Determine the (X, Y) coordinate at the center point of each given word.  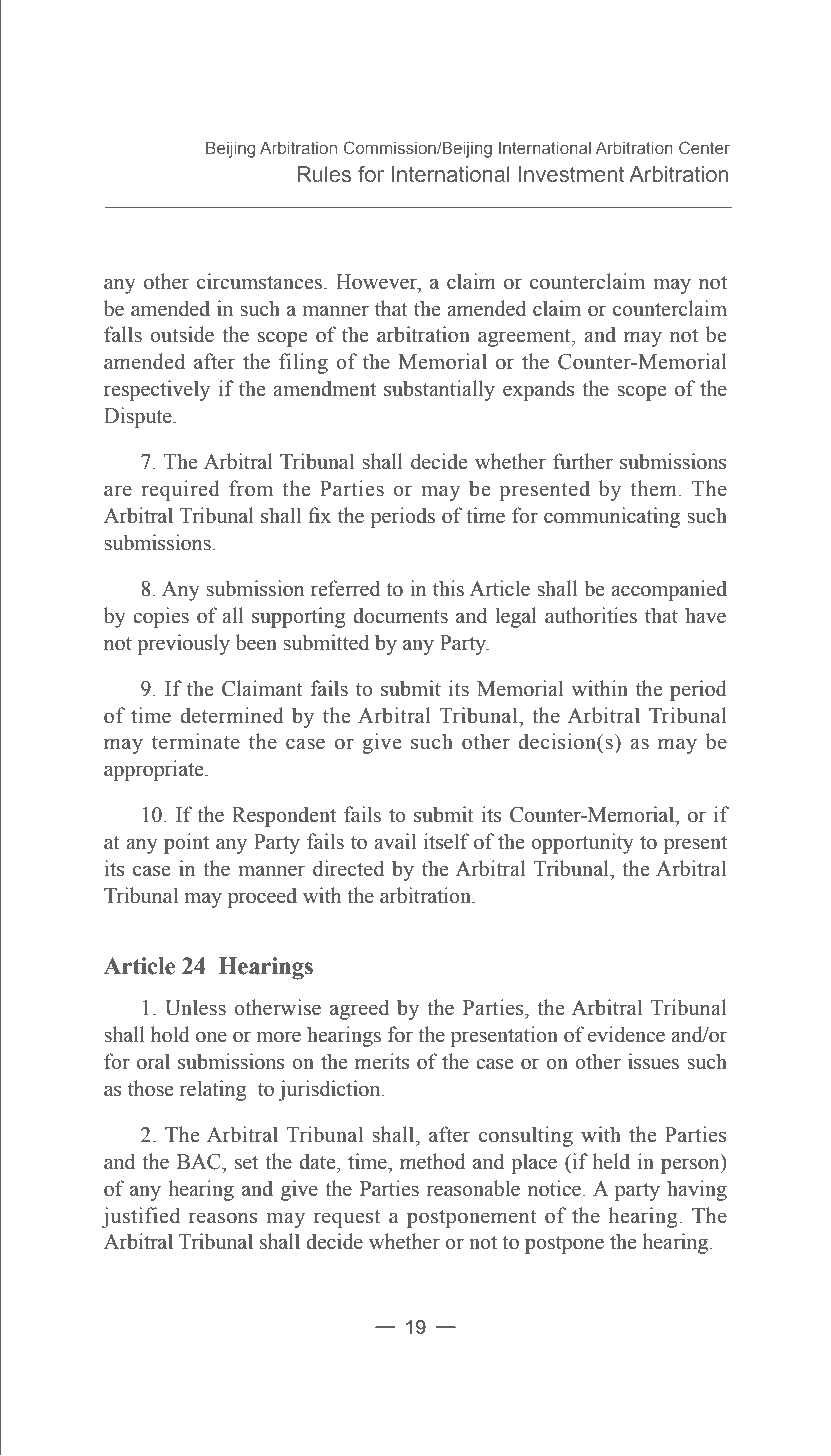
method (433, 1161)
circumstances (259, 281)
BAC (200, 1162)
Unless (195, 1007)
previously (183, 644)
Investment (571, 174)
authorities (591, 615)
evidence (626, 1034)
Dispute (139, 417)
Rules (324, 174)
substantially (439, 390)
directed (348, 868)
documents (400, 615)
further (583, 461)
